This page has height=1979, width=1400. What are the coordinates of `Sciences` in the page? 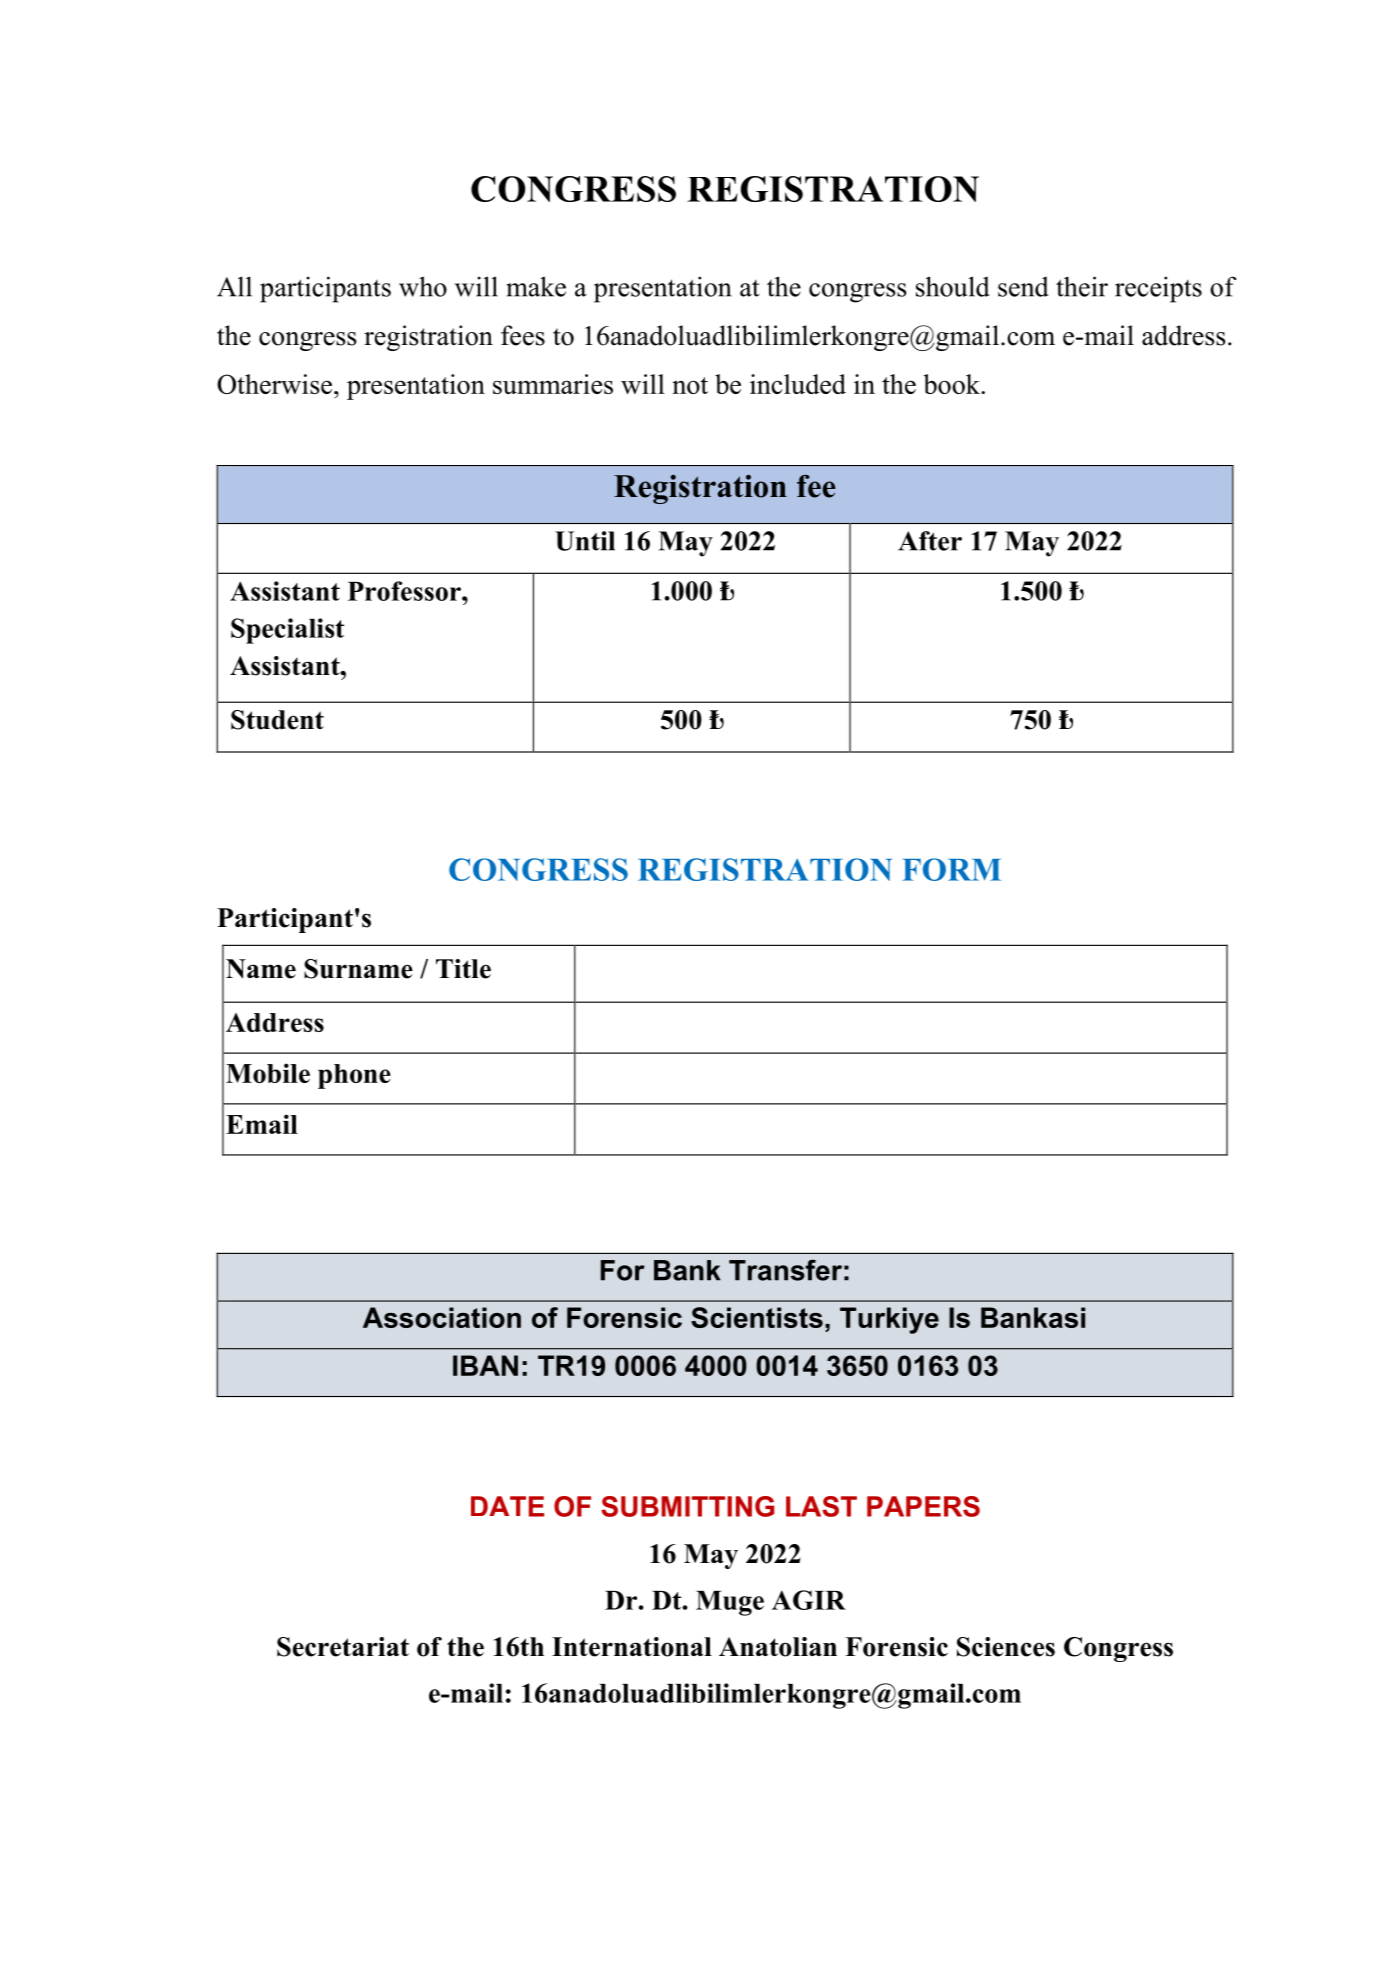 It's located at (1006, 1647).
